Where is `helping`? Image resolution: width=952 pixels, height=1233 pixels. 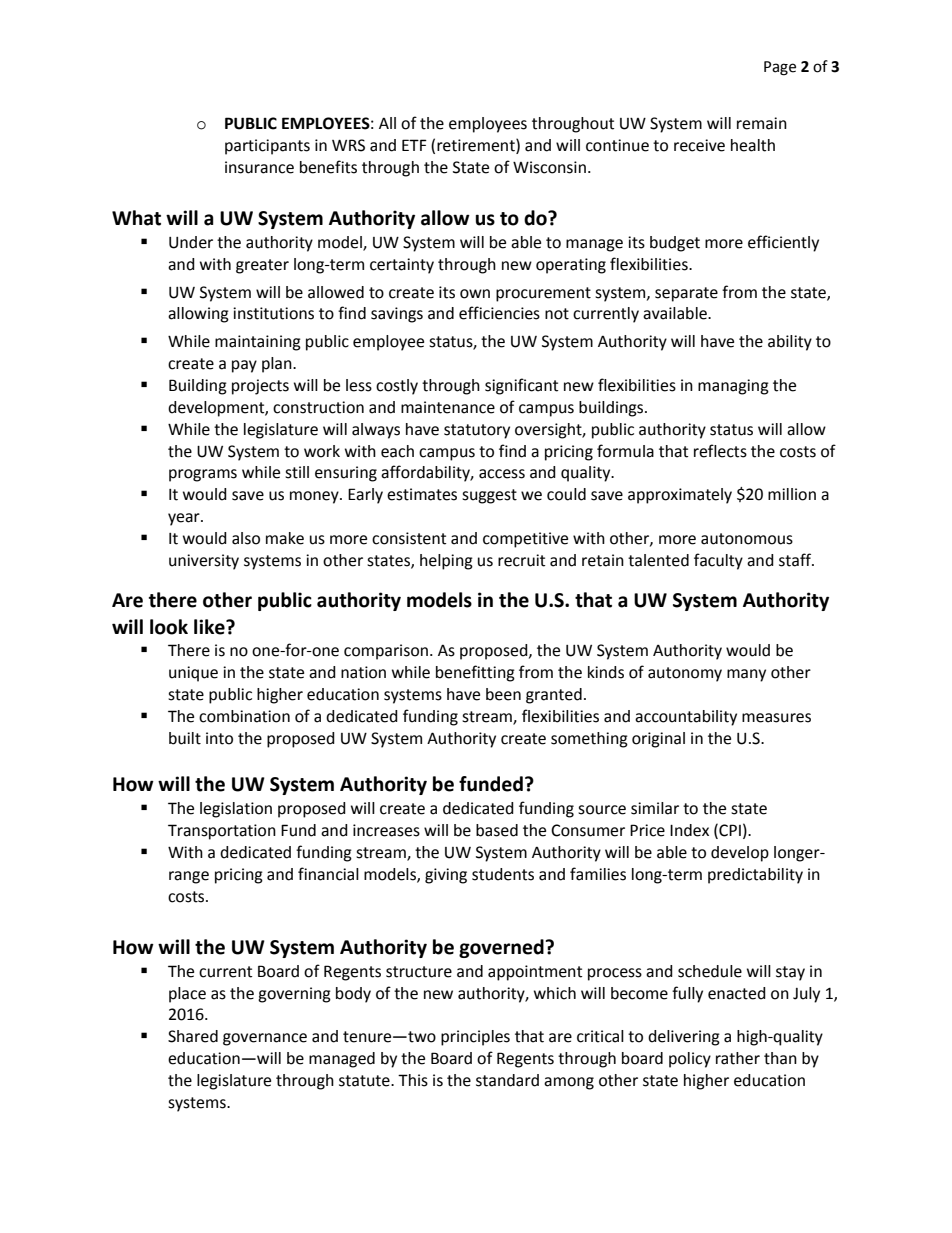 helping is located at coordinates (446, 562).
